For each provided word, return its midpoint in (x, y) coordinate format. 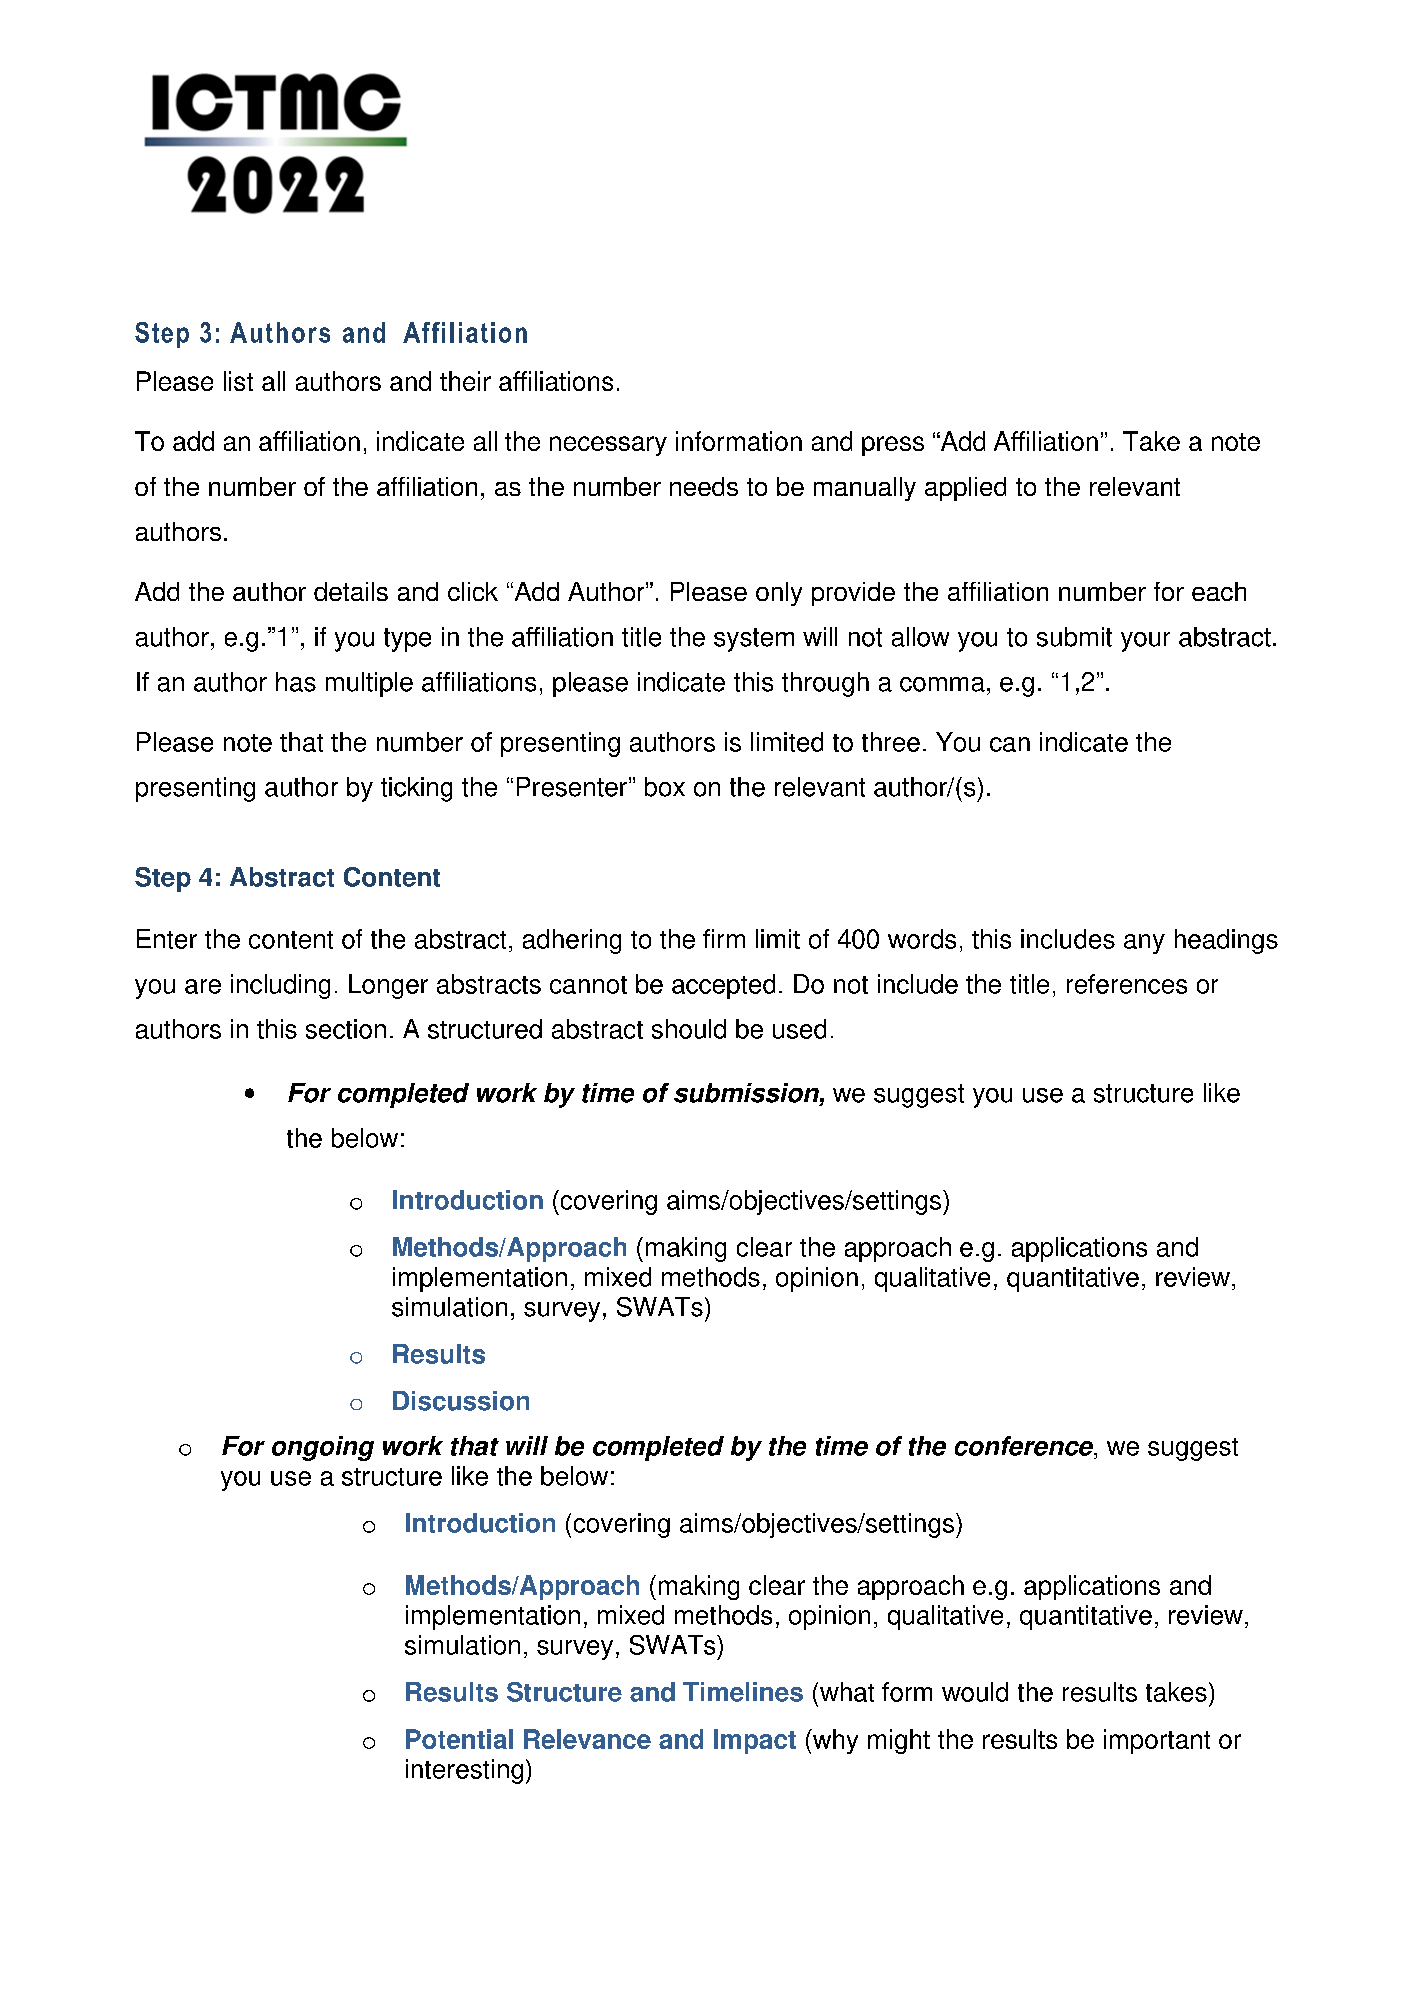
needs (704, 486)
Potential (459, 1739)
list (238, 381)
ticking (416, 789)
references (1127, 984)
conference (1025, 1446)
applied (965, 489)
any (1144, 944)
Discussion (461, 1401)
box (665, 787)
